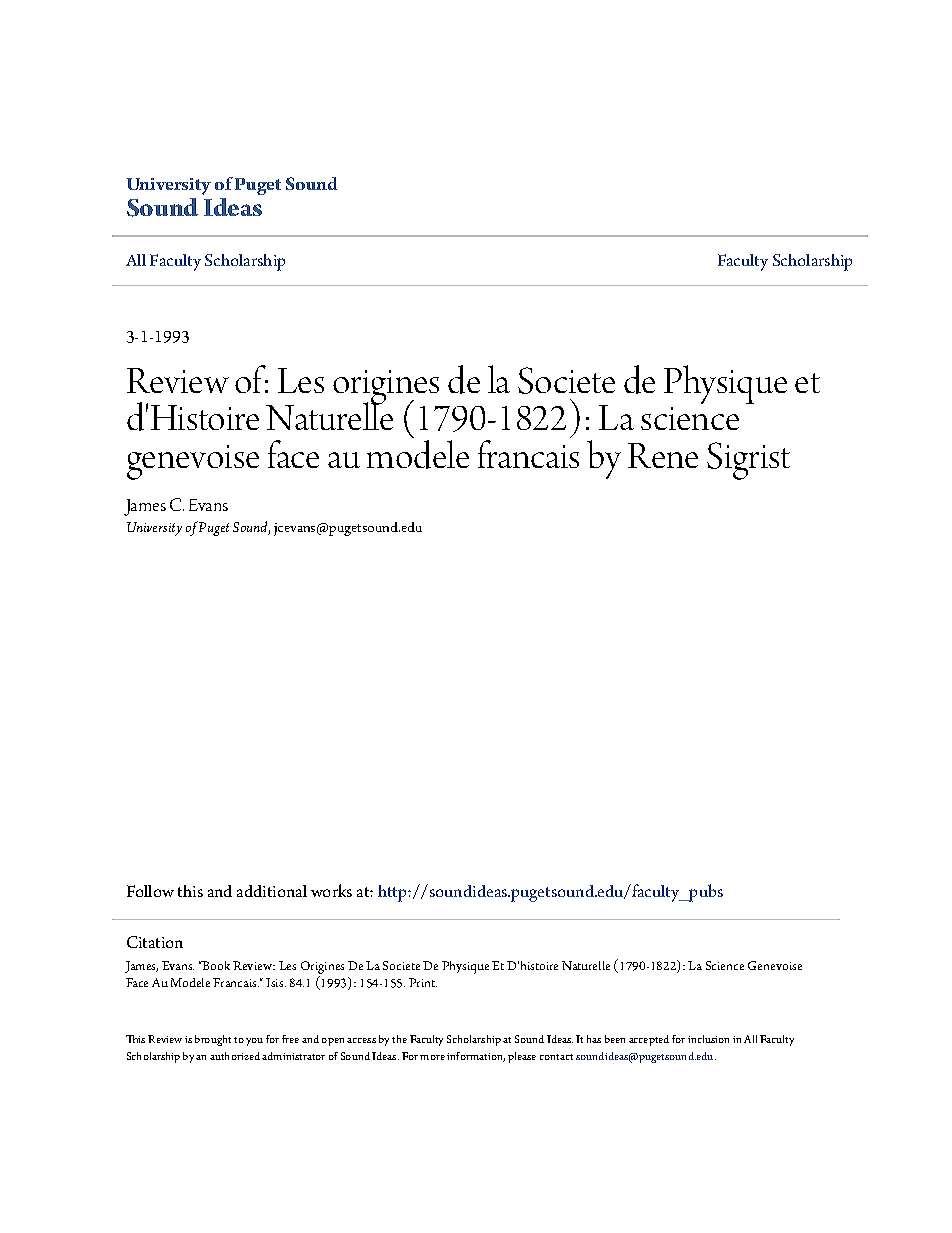 The height and width of the document is (1233, 952). I want to click on Print, so click(423, 982).
